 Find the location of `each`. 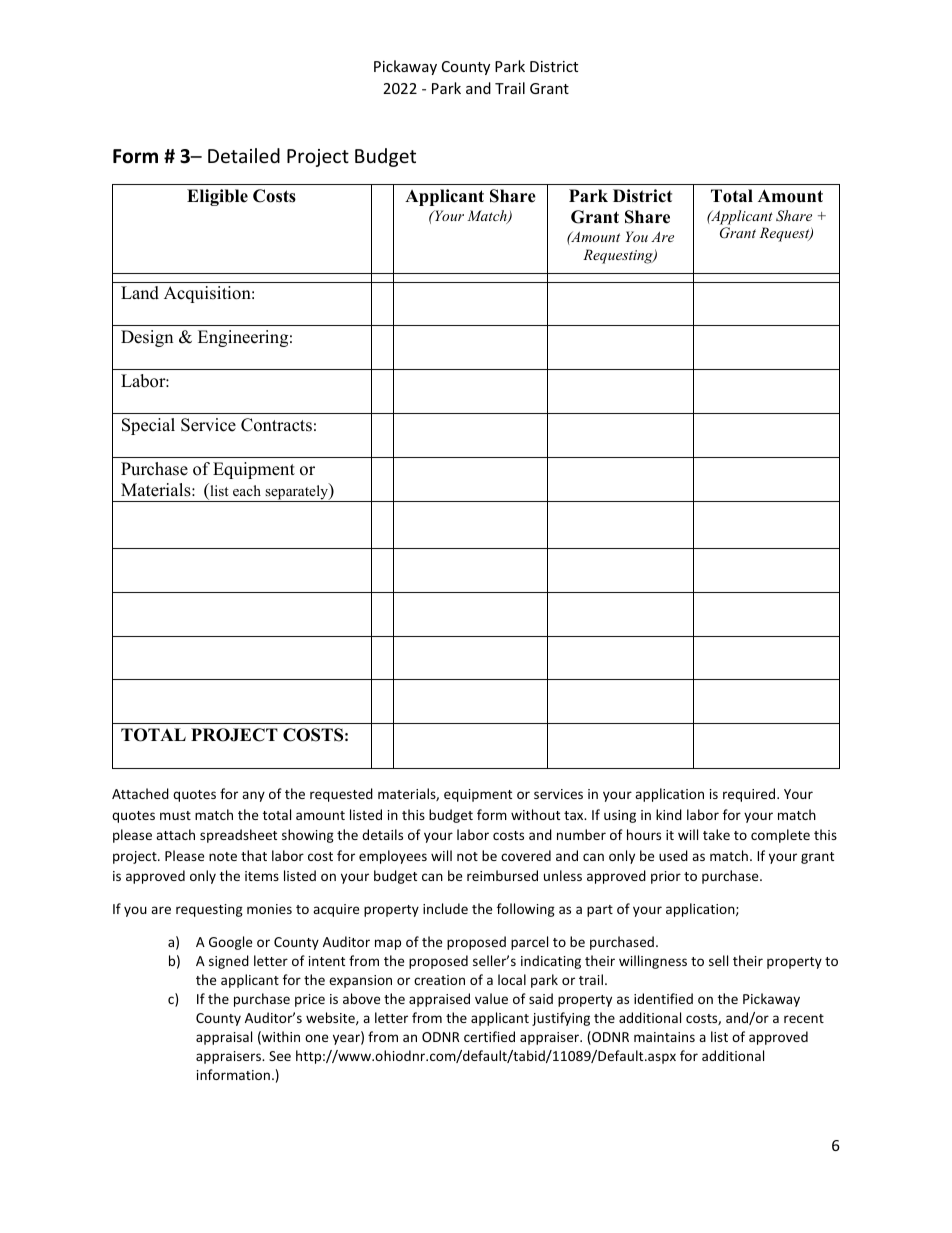

each is located at coordinates (247, 490).
